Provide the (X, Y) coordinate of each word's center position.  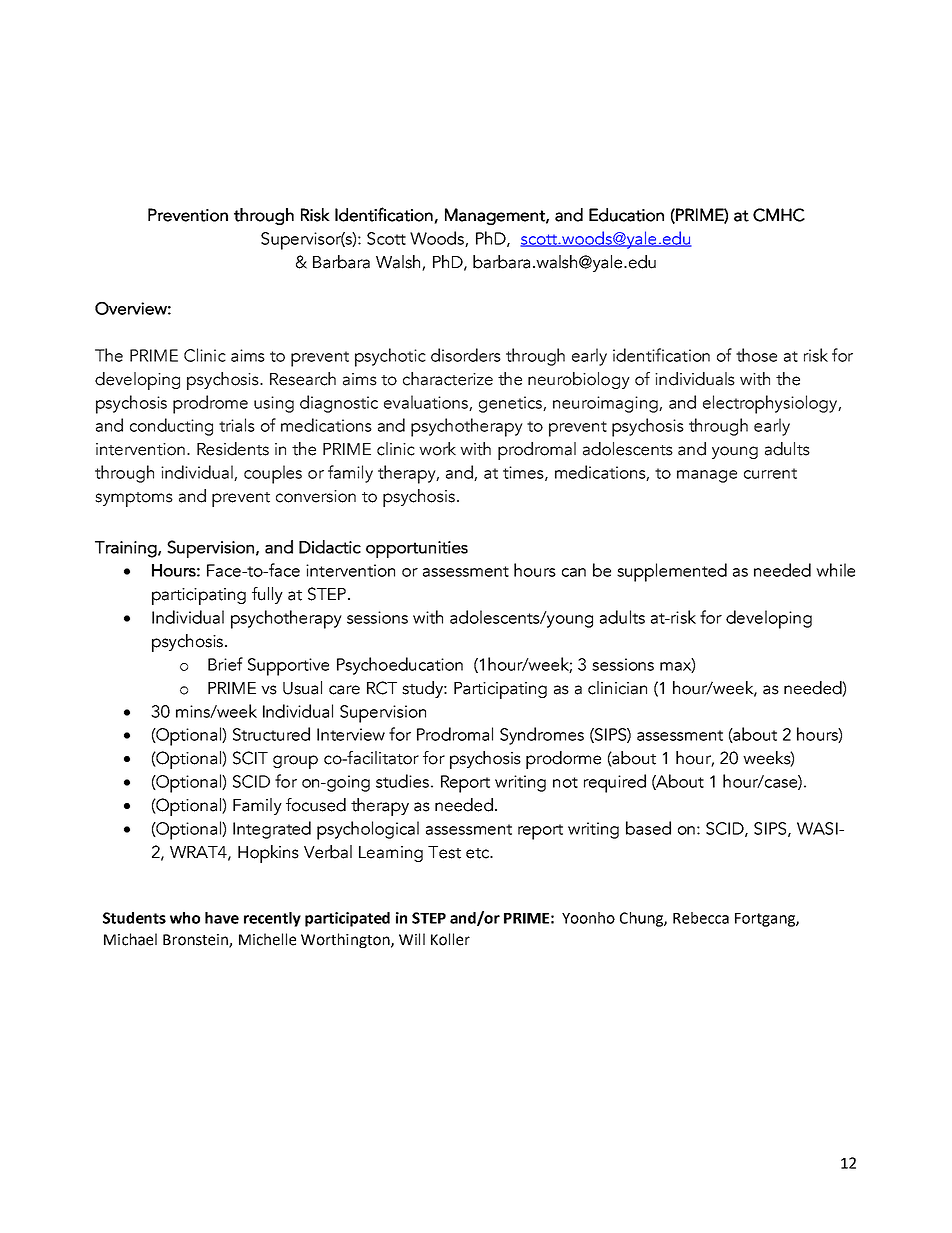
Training (127, 549)
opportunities (417, 549)
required (615, 783)
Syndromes (542, 736)
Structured (271, 734)
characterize (448, 379)
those (756, 355)
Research (303, 379)
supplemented (672, 572)
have (222, 918)
